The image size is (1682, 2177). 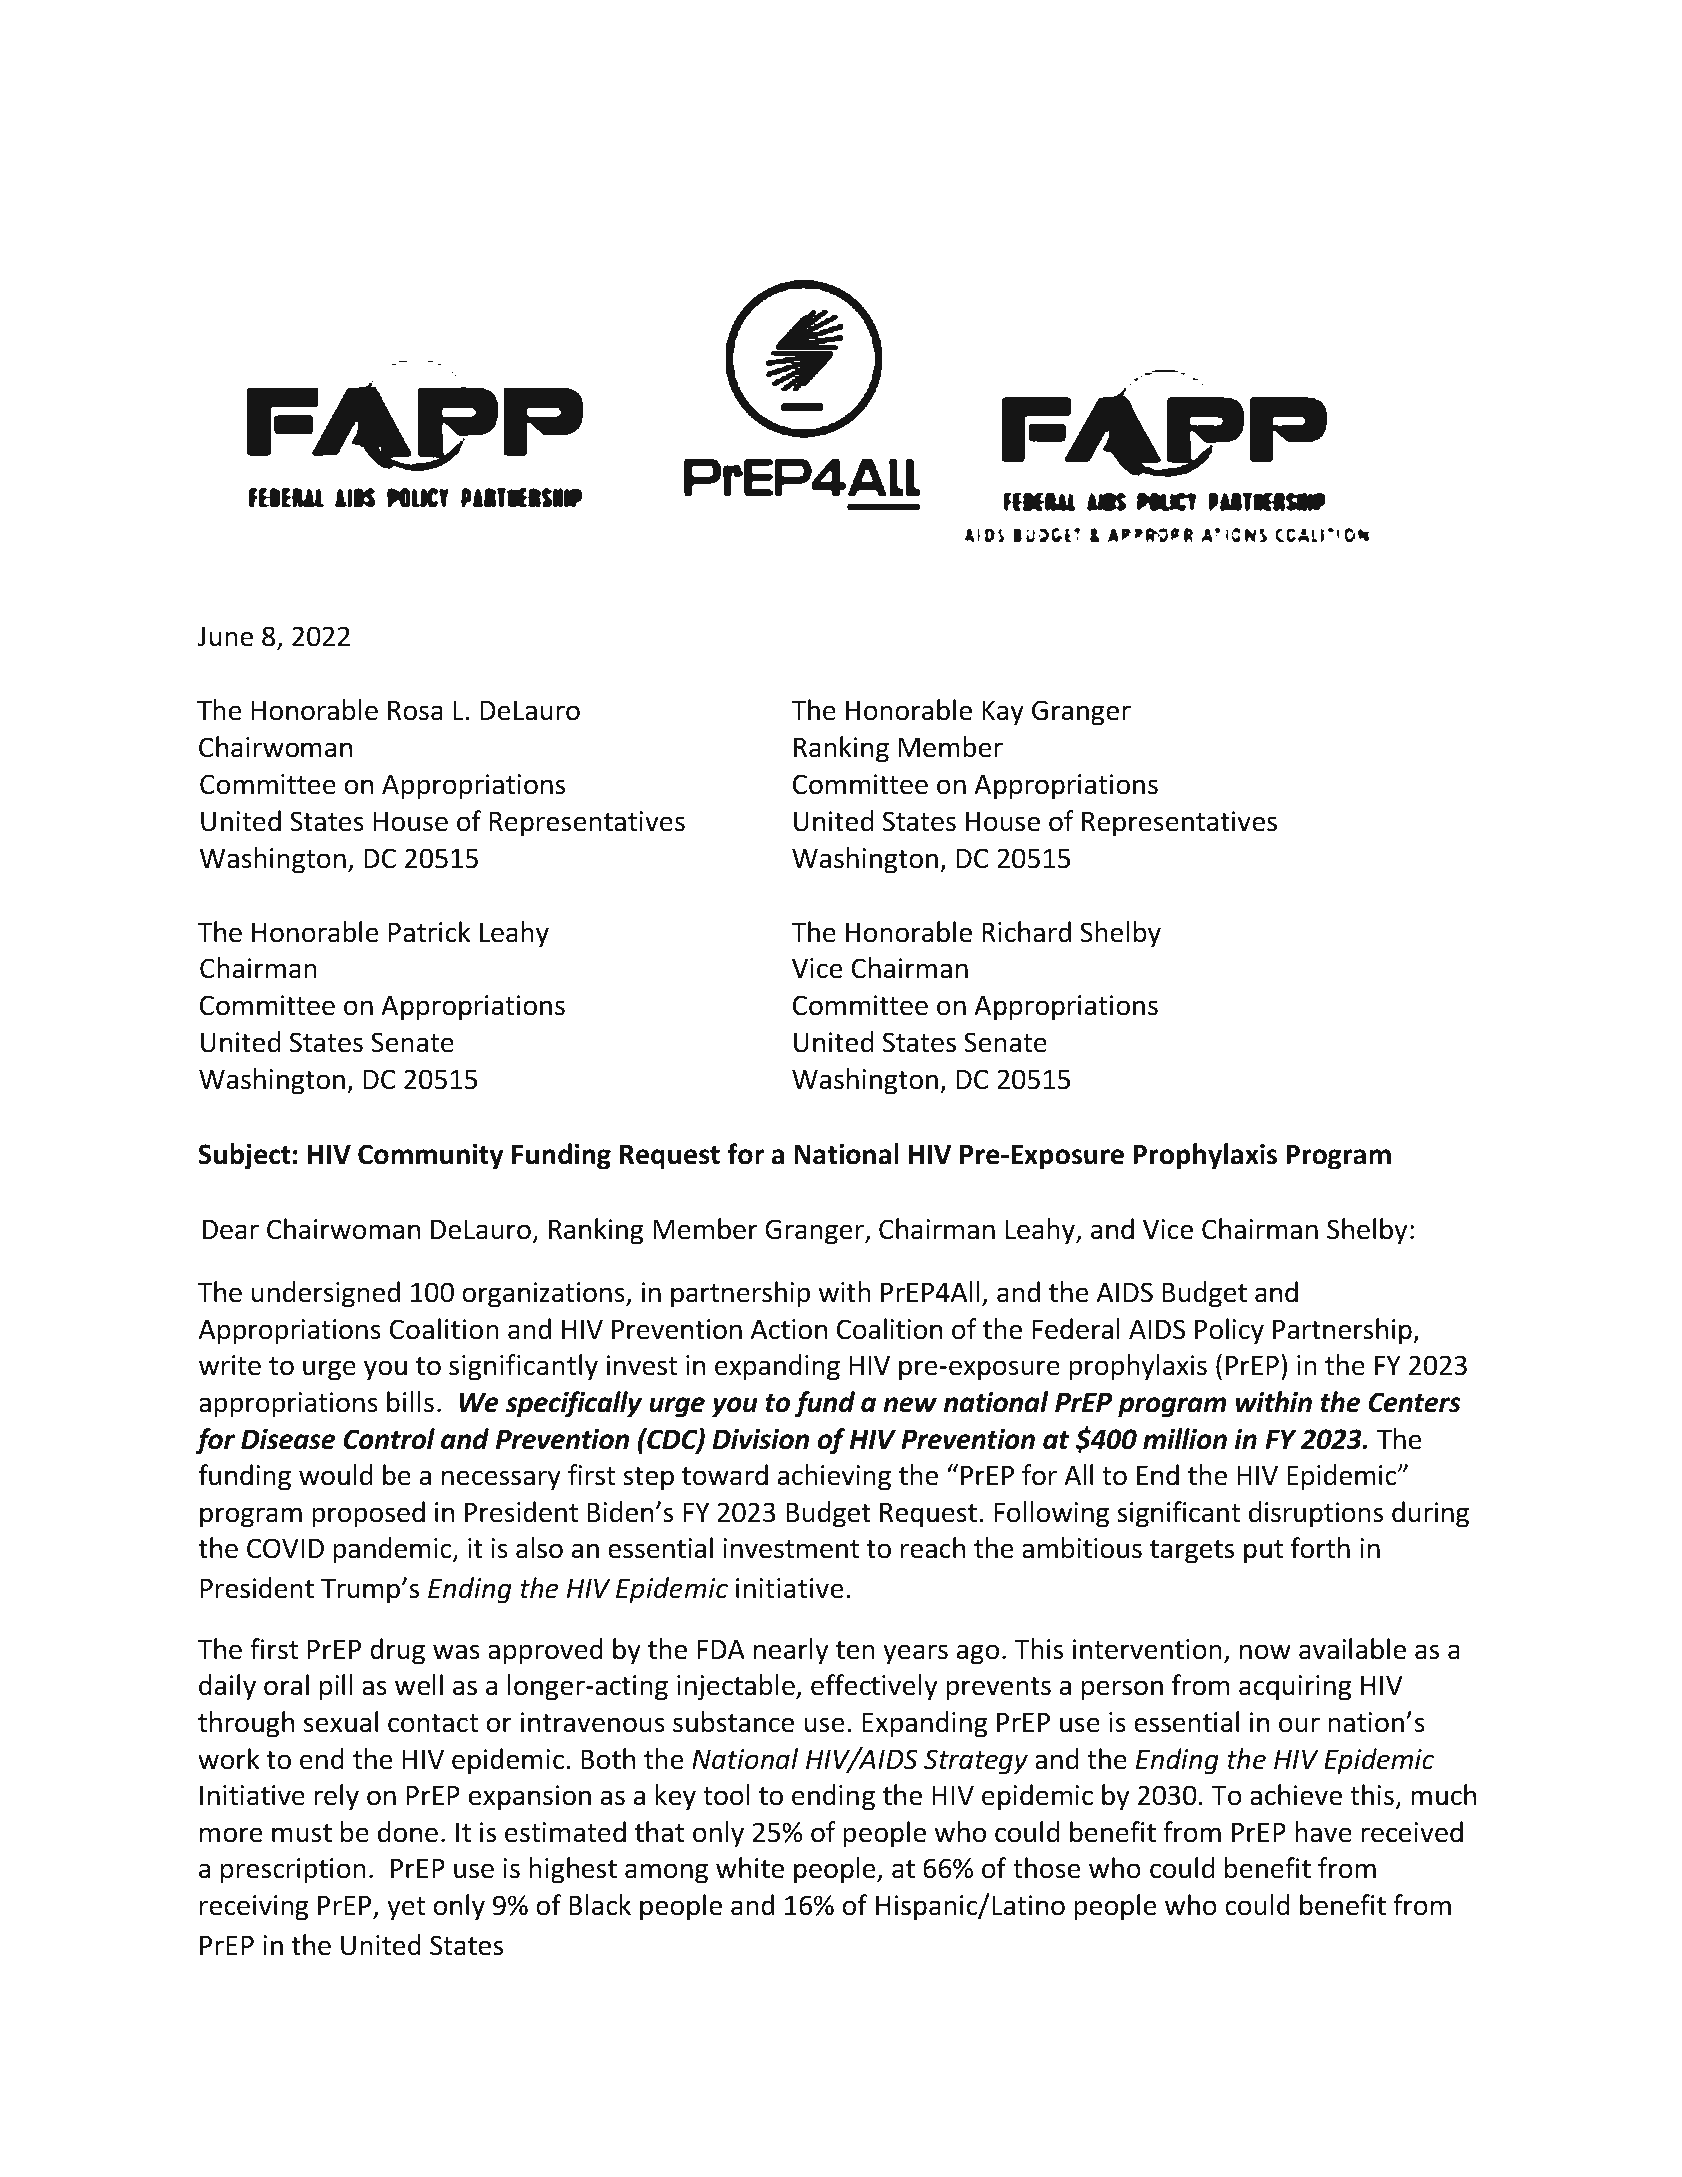 What do you see at coordinates (1076, 1329) in the image?
I see `Federal` at bounding box center [1076, 1329].
